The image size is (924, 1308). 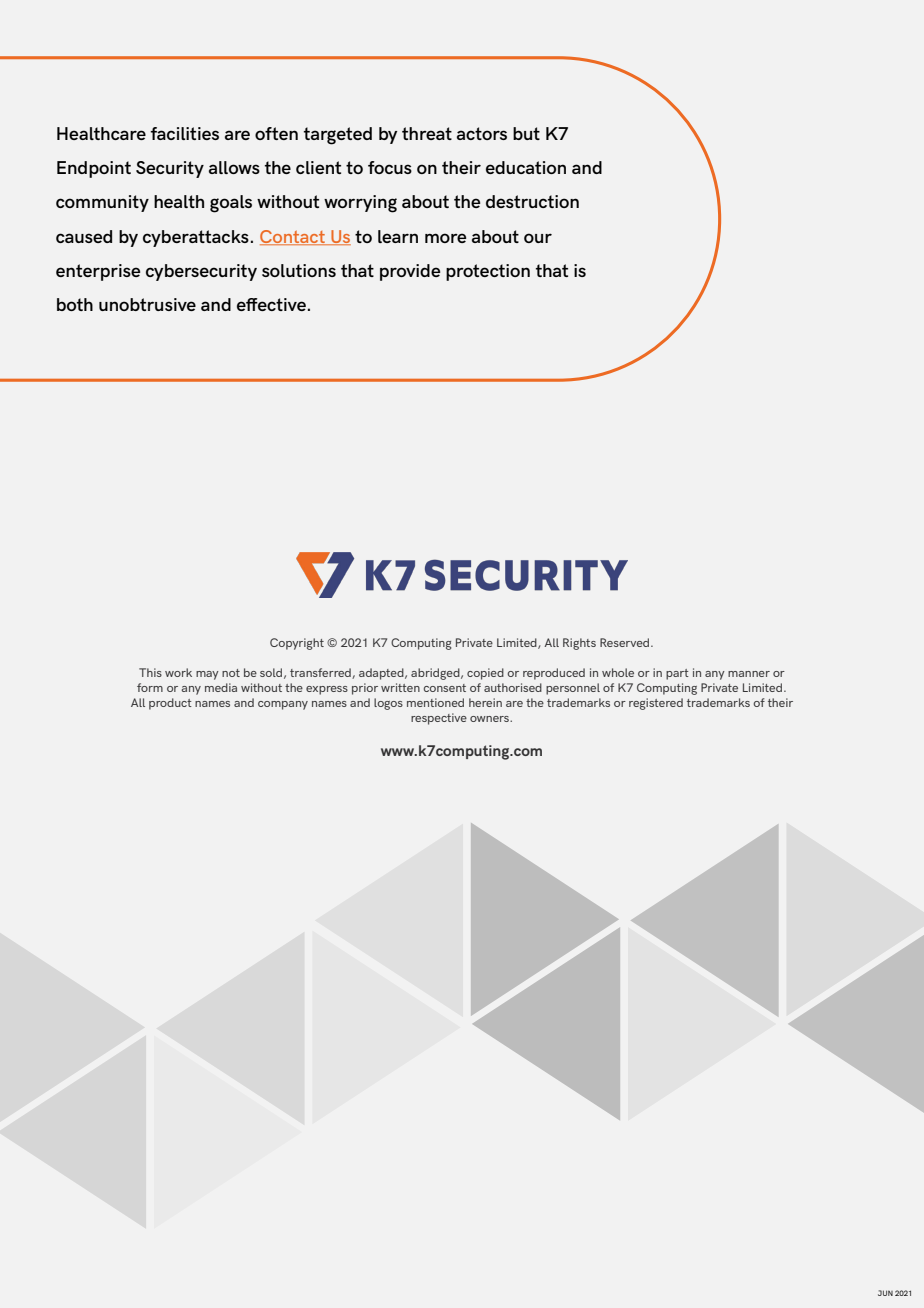 What do you see at coordinates (532, 201) in the screenshot?
I see `destruction` at bounding box center [532, 201].
